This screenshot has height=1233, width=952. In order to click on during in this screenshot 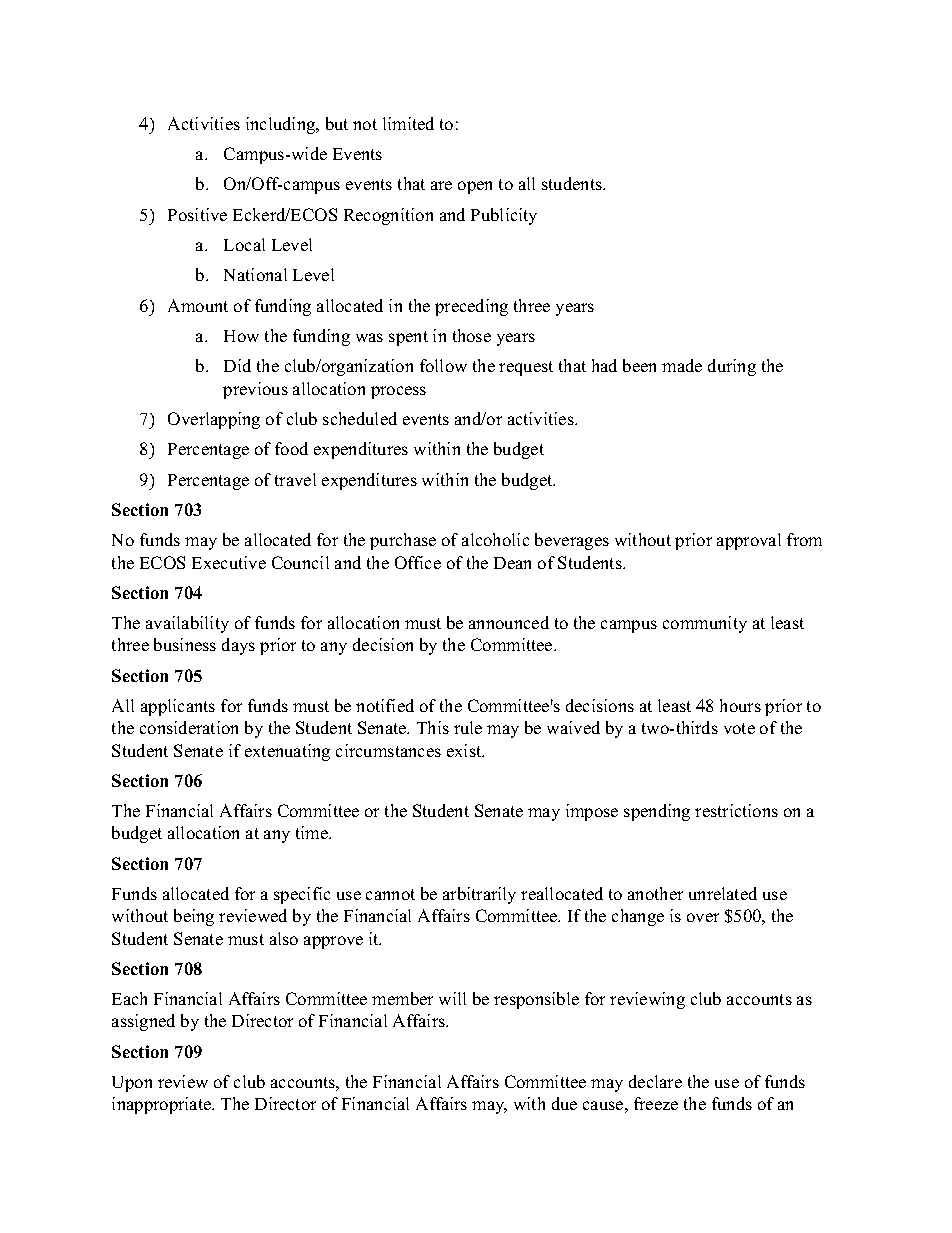, I will do `click(732, 367)`.
